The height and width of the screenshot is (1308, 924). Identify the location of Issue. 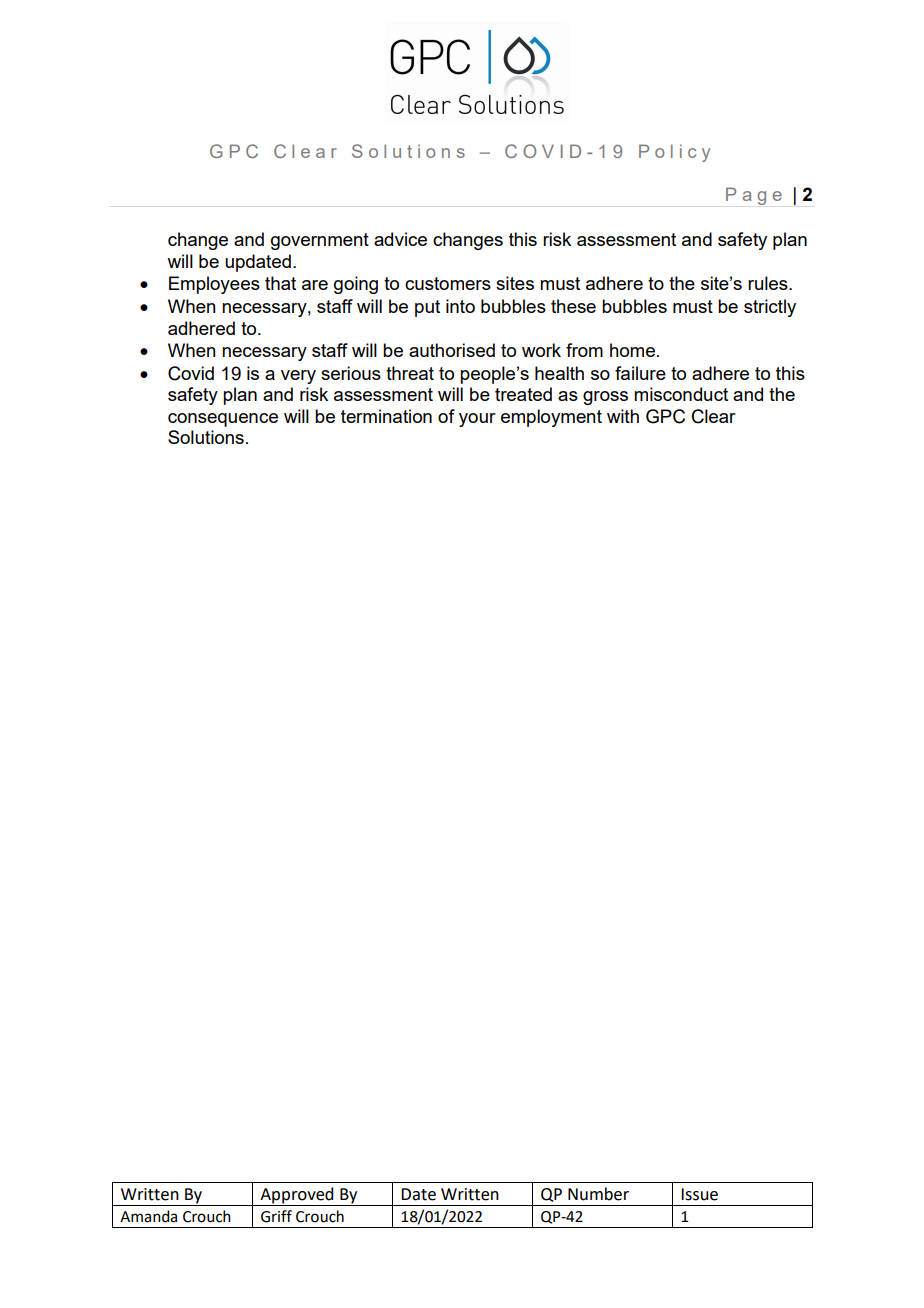
(699, 1194).
